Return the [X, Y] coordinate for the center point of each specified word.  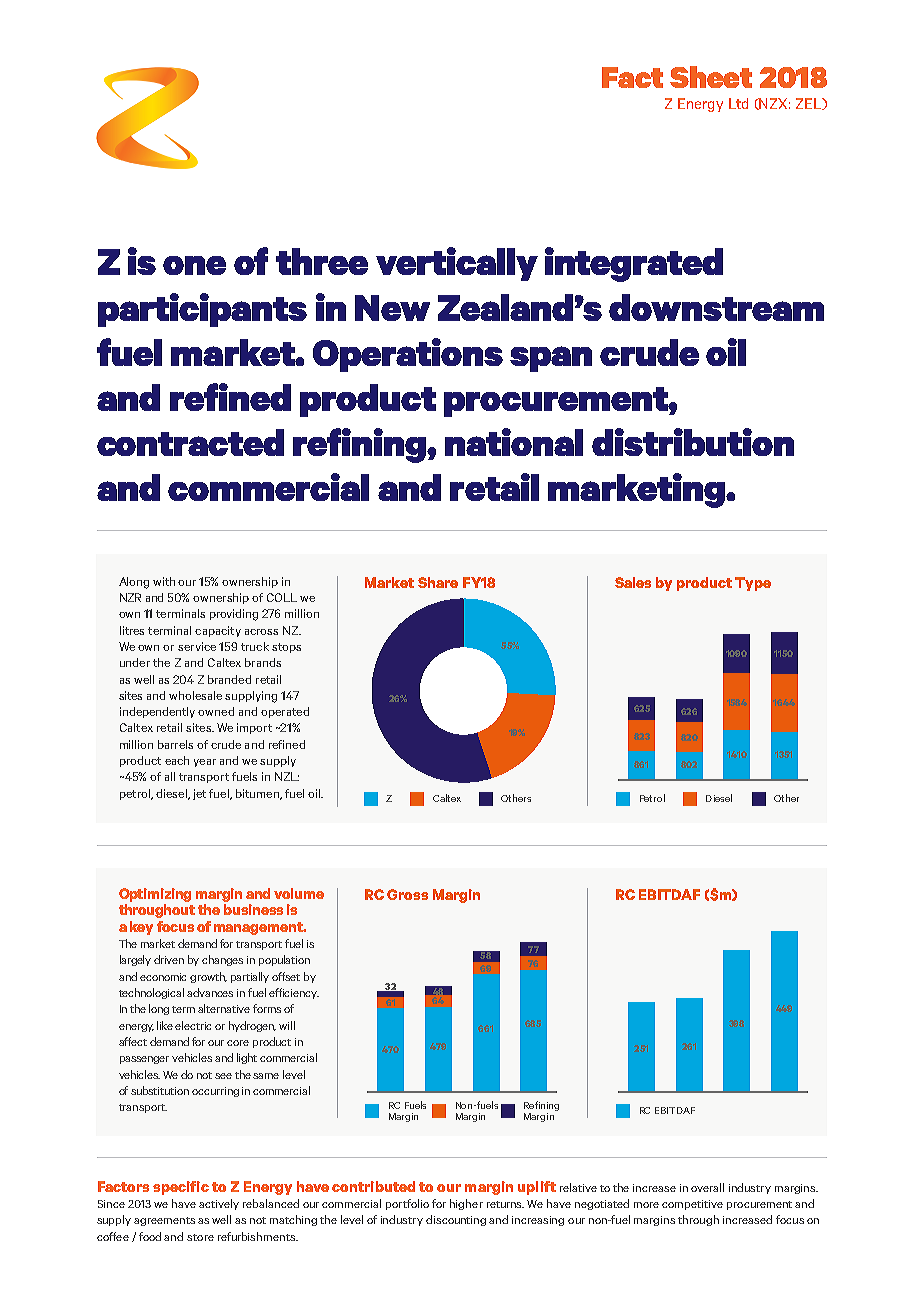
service [197, 646]
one [194, 265]
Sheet [711, 77]
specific [181, 1188]
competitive [692, 1205]
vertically [457, 264]
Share [438, 582]
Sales [633, 582]
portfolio [407, 1204]
